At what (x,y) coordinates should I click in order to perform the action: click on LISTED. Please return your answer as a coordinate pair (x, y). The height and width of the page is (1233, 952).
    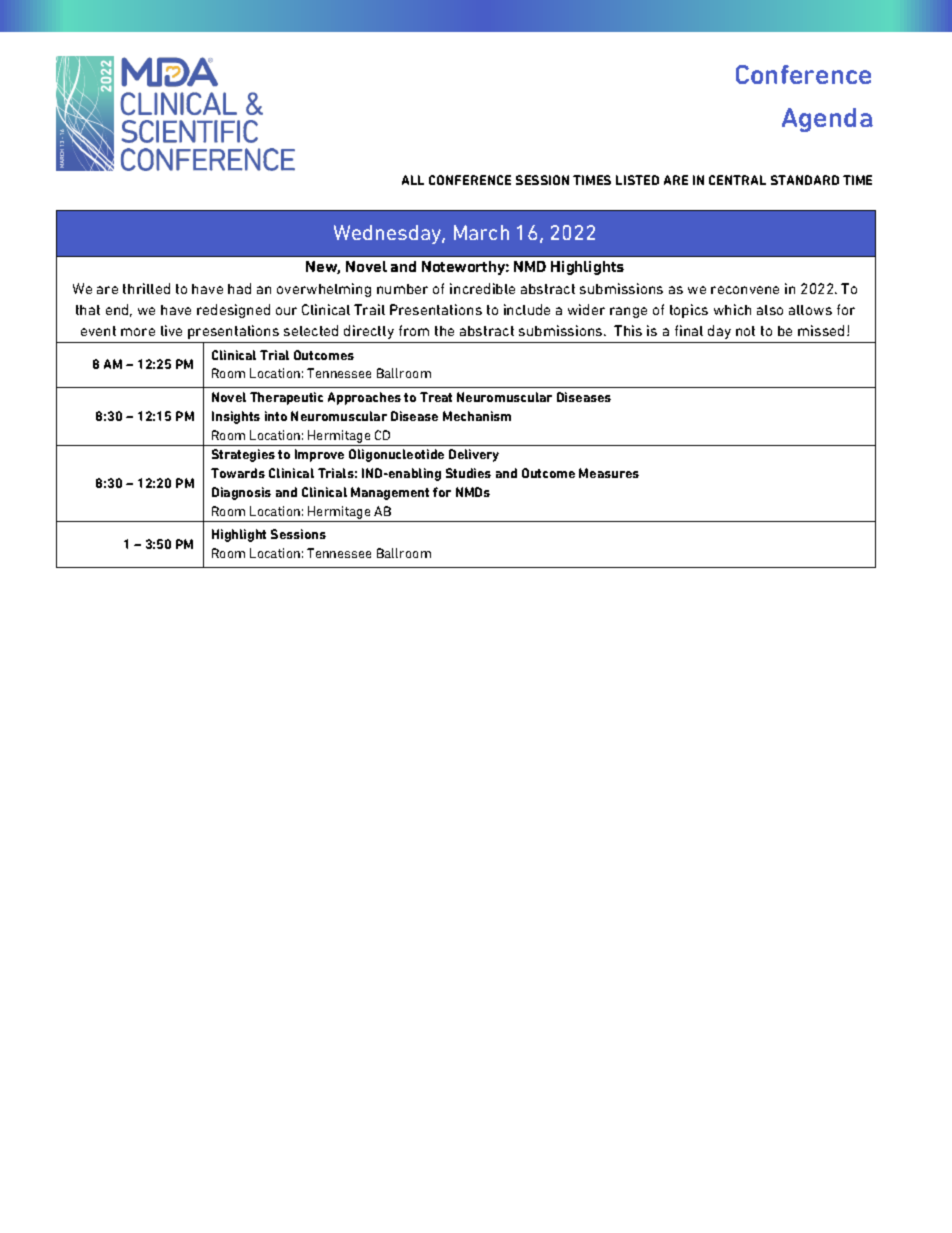
    Looking at the image, I should click on (637, 180).
